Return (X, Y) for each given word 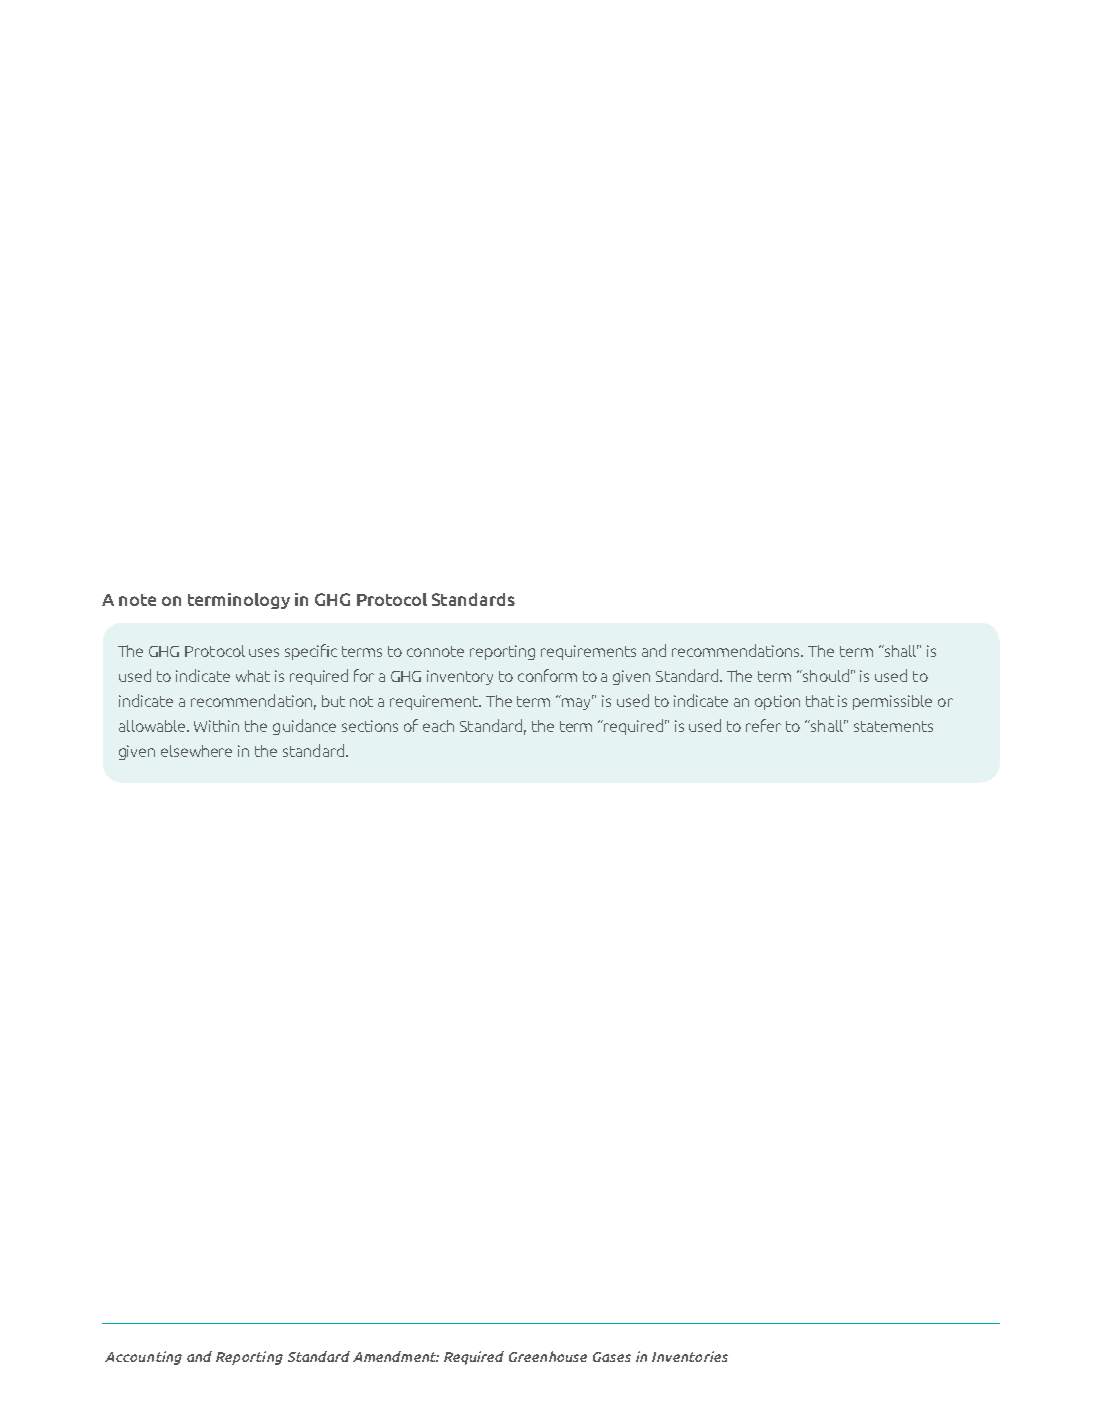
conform (547, 675)
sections (370, 726)
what (253, 676)
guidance (304, 727)
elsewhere (196, 751)
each (438, 726)
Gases (612, 1357)
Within (216, 726)
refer (763, 725)
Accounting (143, 1358)
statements (893, 726)
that (820, 701)
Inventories (690, 1356)
